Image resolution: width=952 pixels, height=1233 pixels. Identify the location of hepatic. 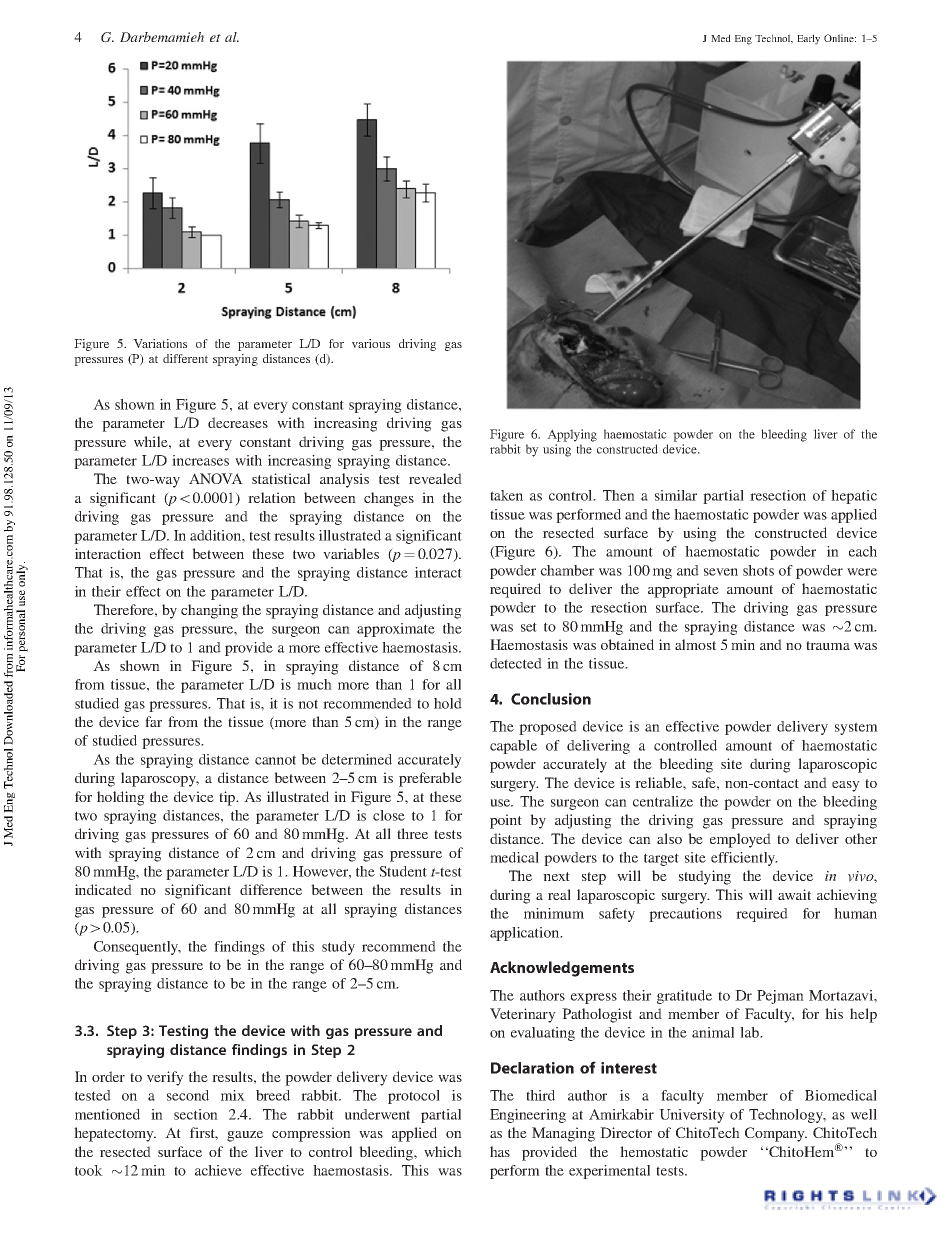
(854, 497).
